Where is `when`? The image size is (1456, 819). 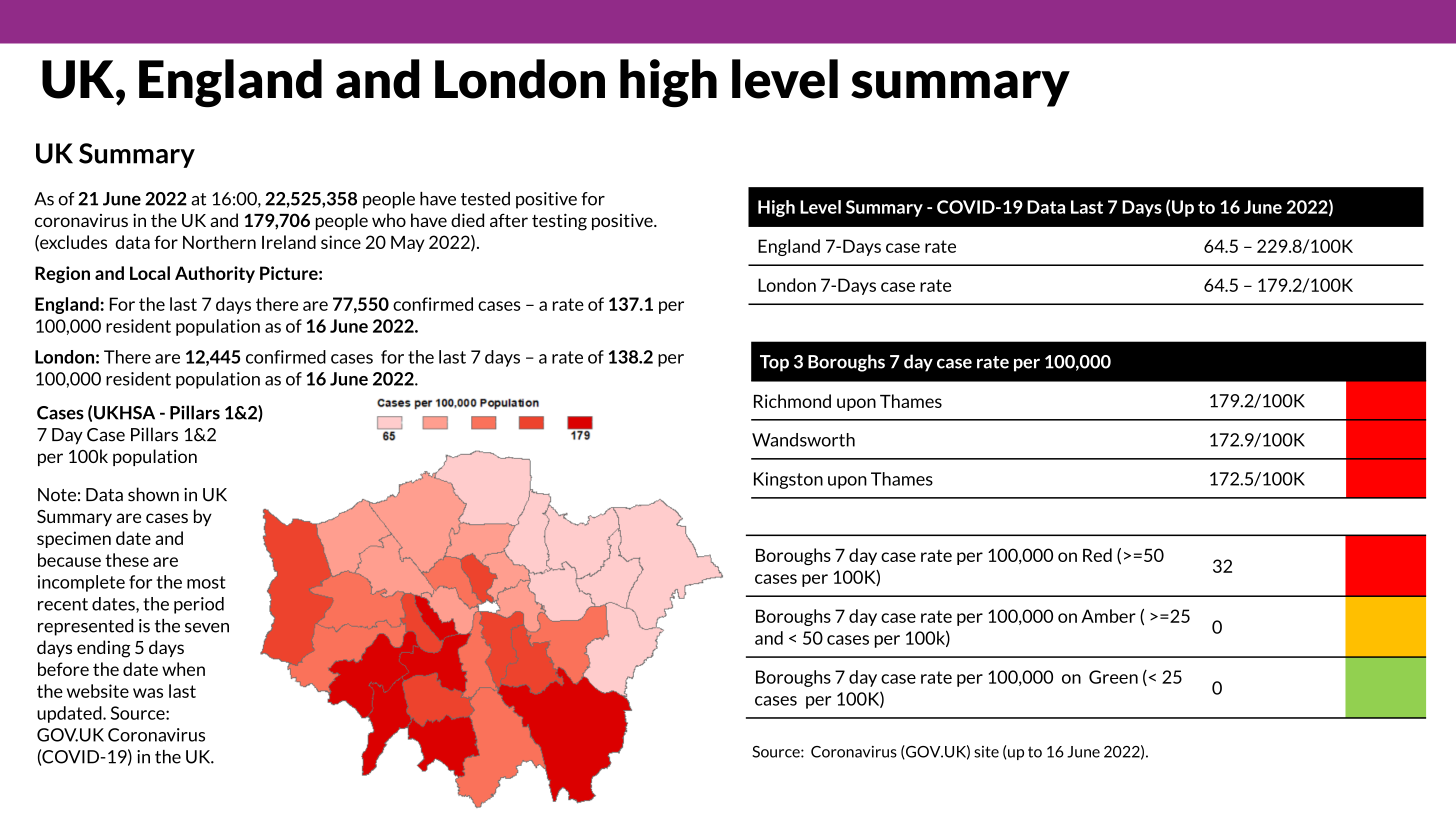 when is located at coordinates (183, 669).
